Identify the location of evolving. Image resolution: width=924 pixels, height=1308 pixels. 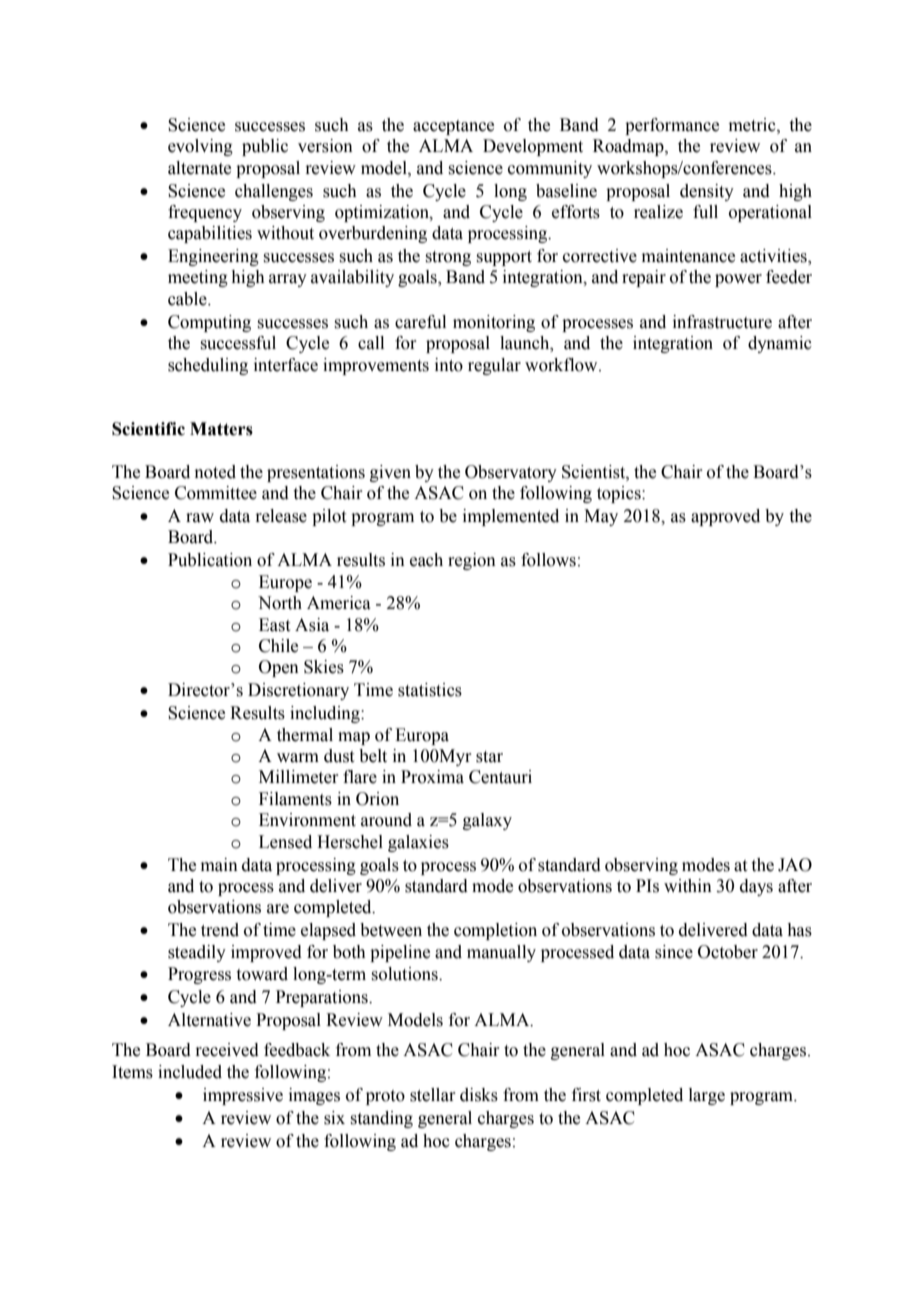
(200, 147).
